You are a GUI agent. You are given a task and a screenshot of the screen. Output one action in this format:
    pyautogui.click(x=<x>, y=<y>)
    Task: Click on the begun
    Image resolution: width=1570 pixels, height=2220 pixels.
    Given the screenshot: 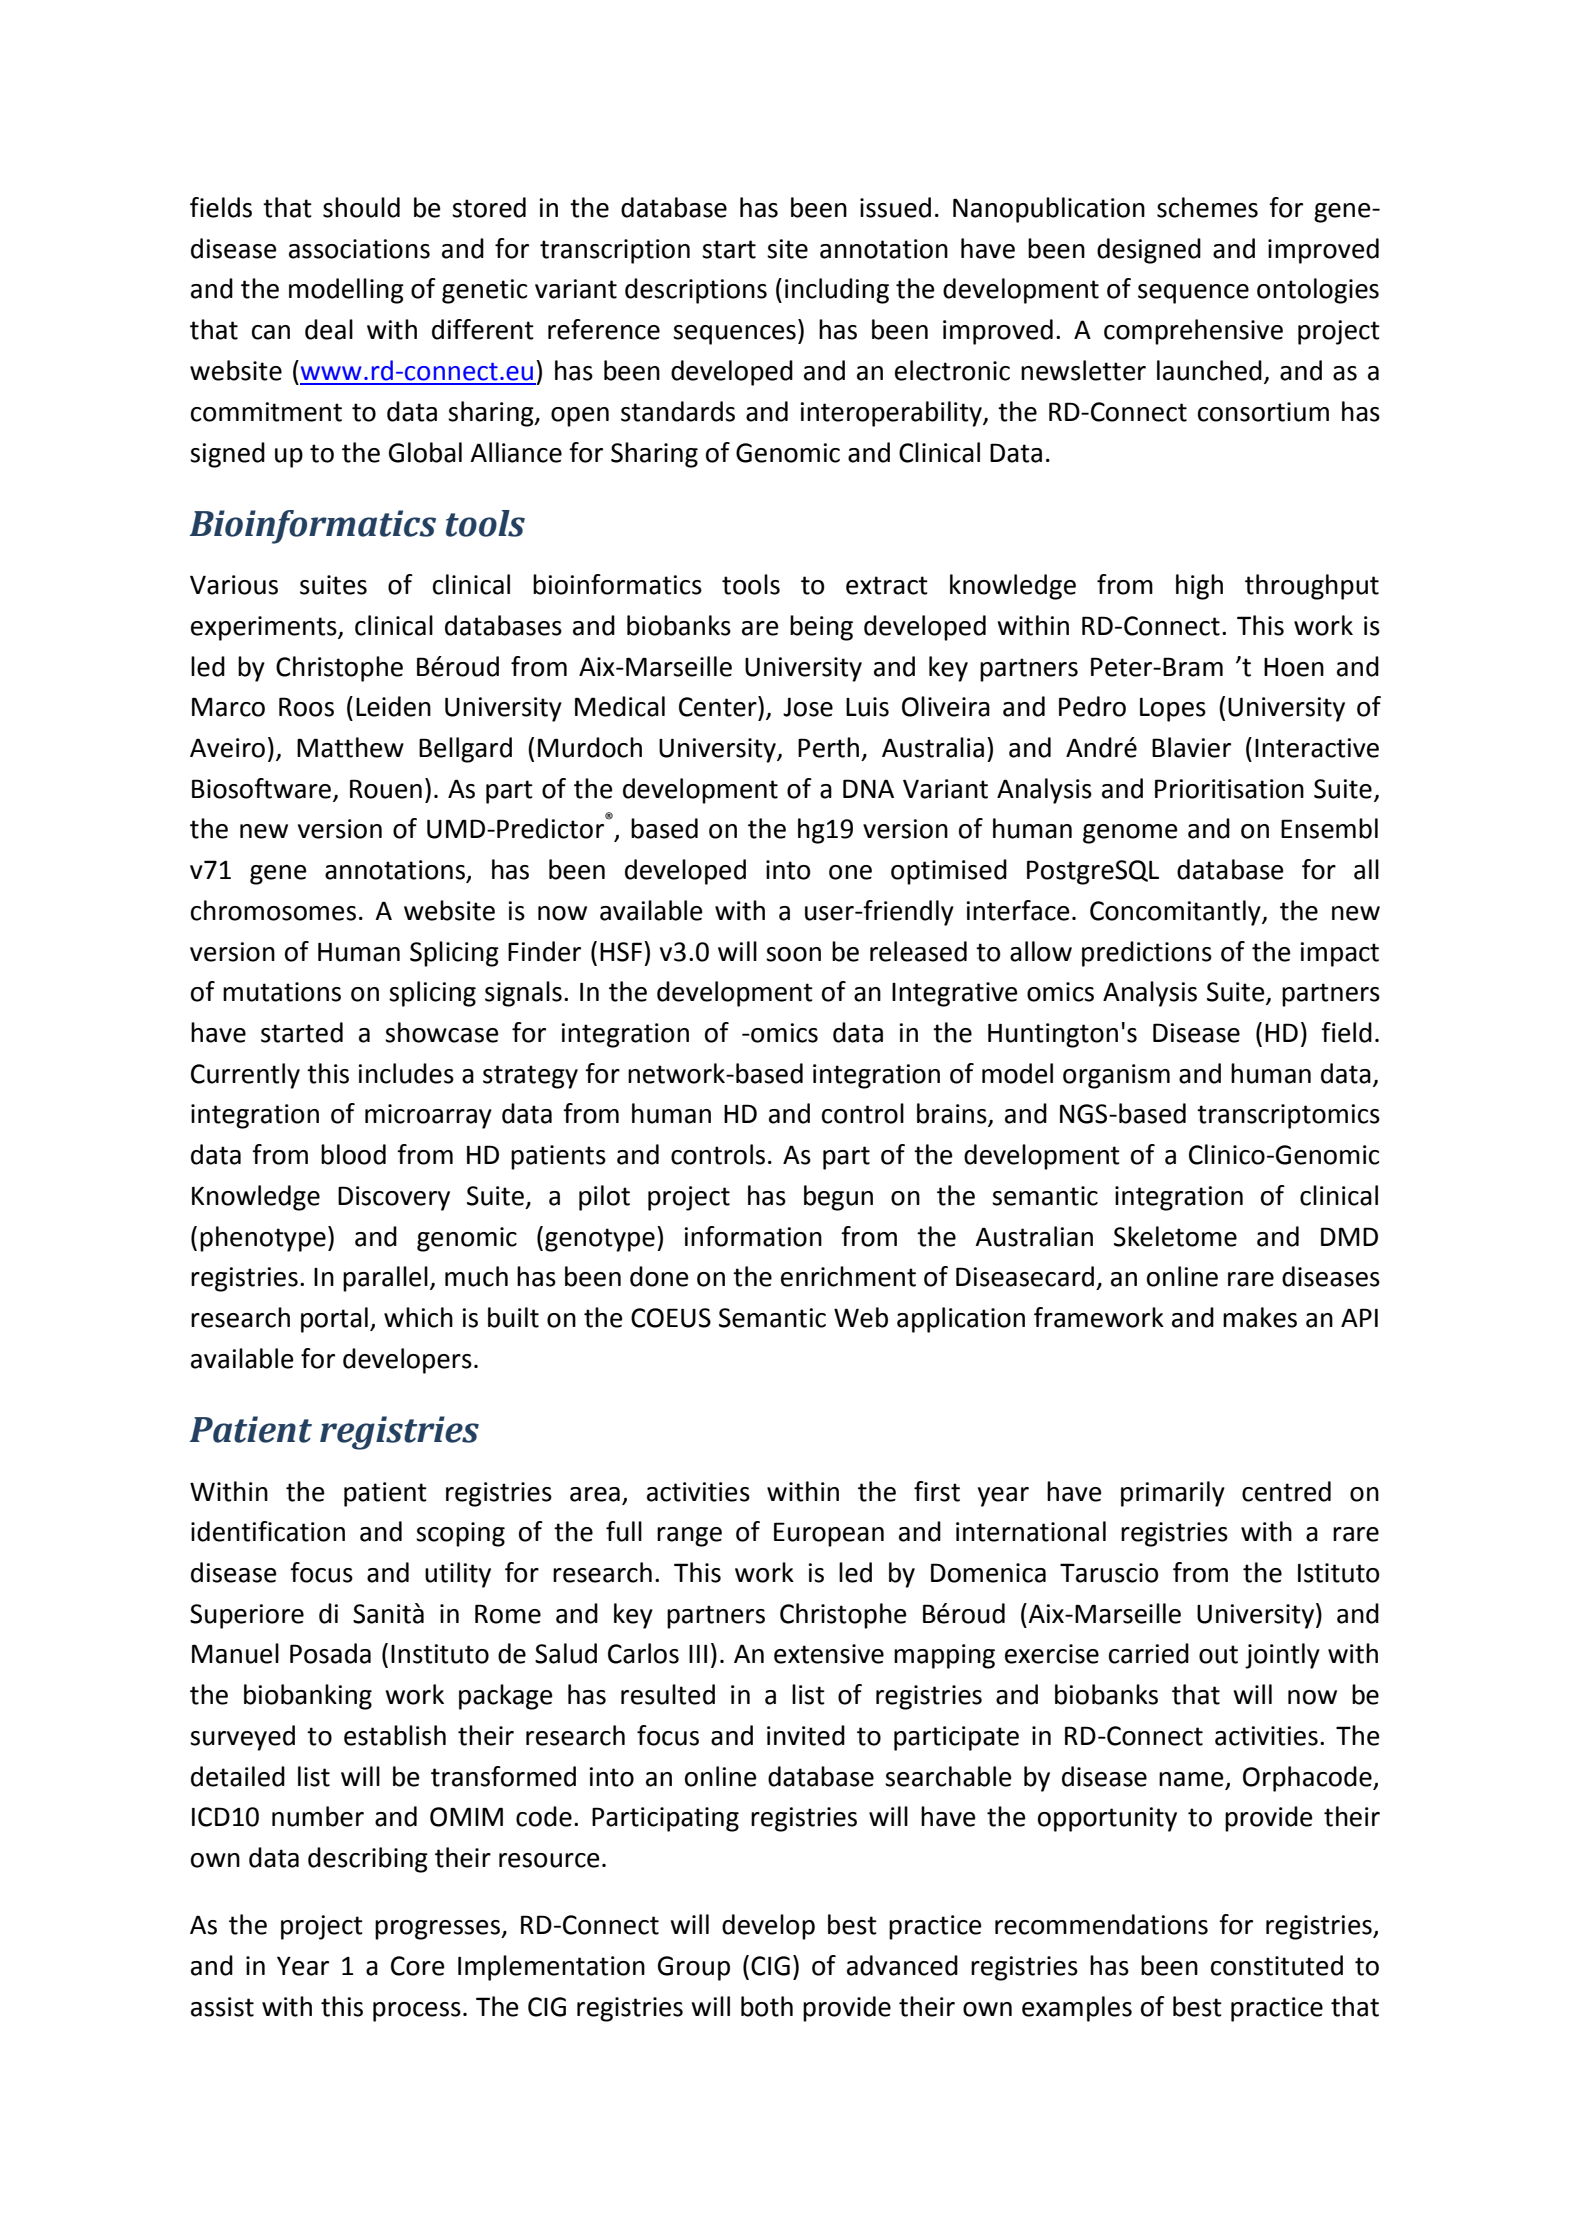 What is the action you would take?
    pyautogui.click(x=838, y=1198)
